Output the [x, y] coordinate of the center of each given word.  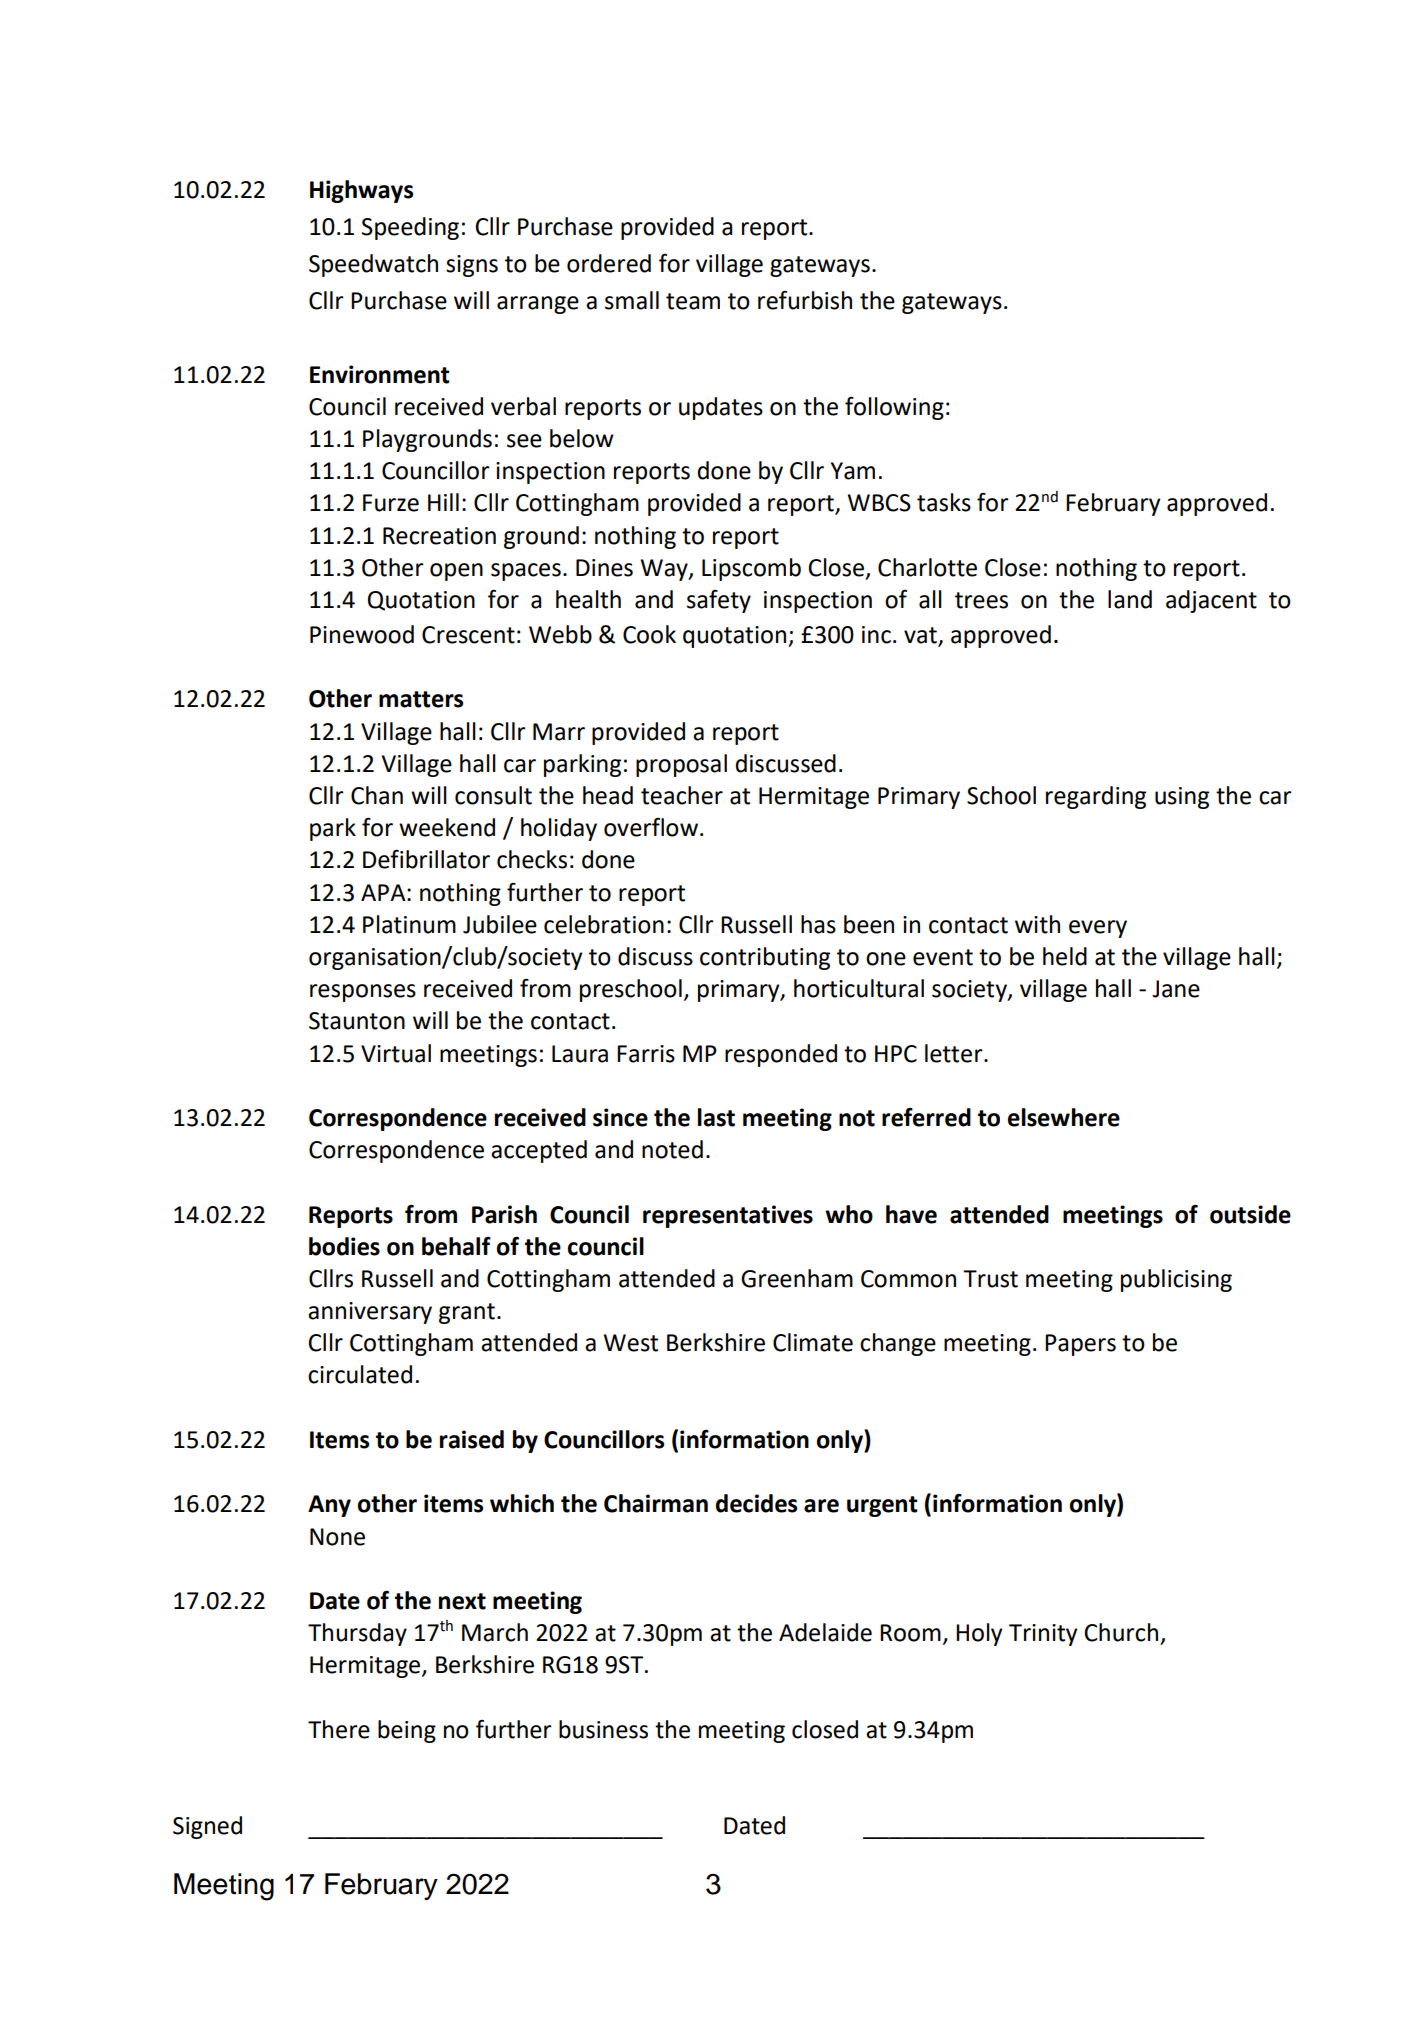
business [603, 1729]
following [894, 408]
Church [1121, 1632]
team [693, 301]
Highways [361, 191]
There [339, 1729]
